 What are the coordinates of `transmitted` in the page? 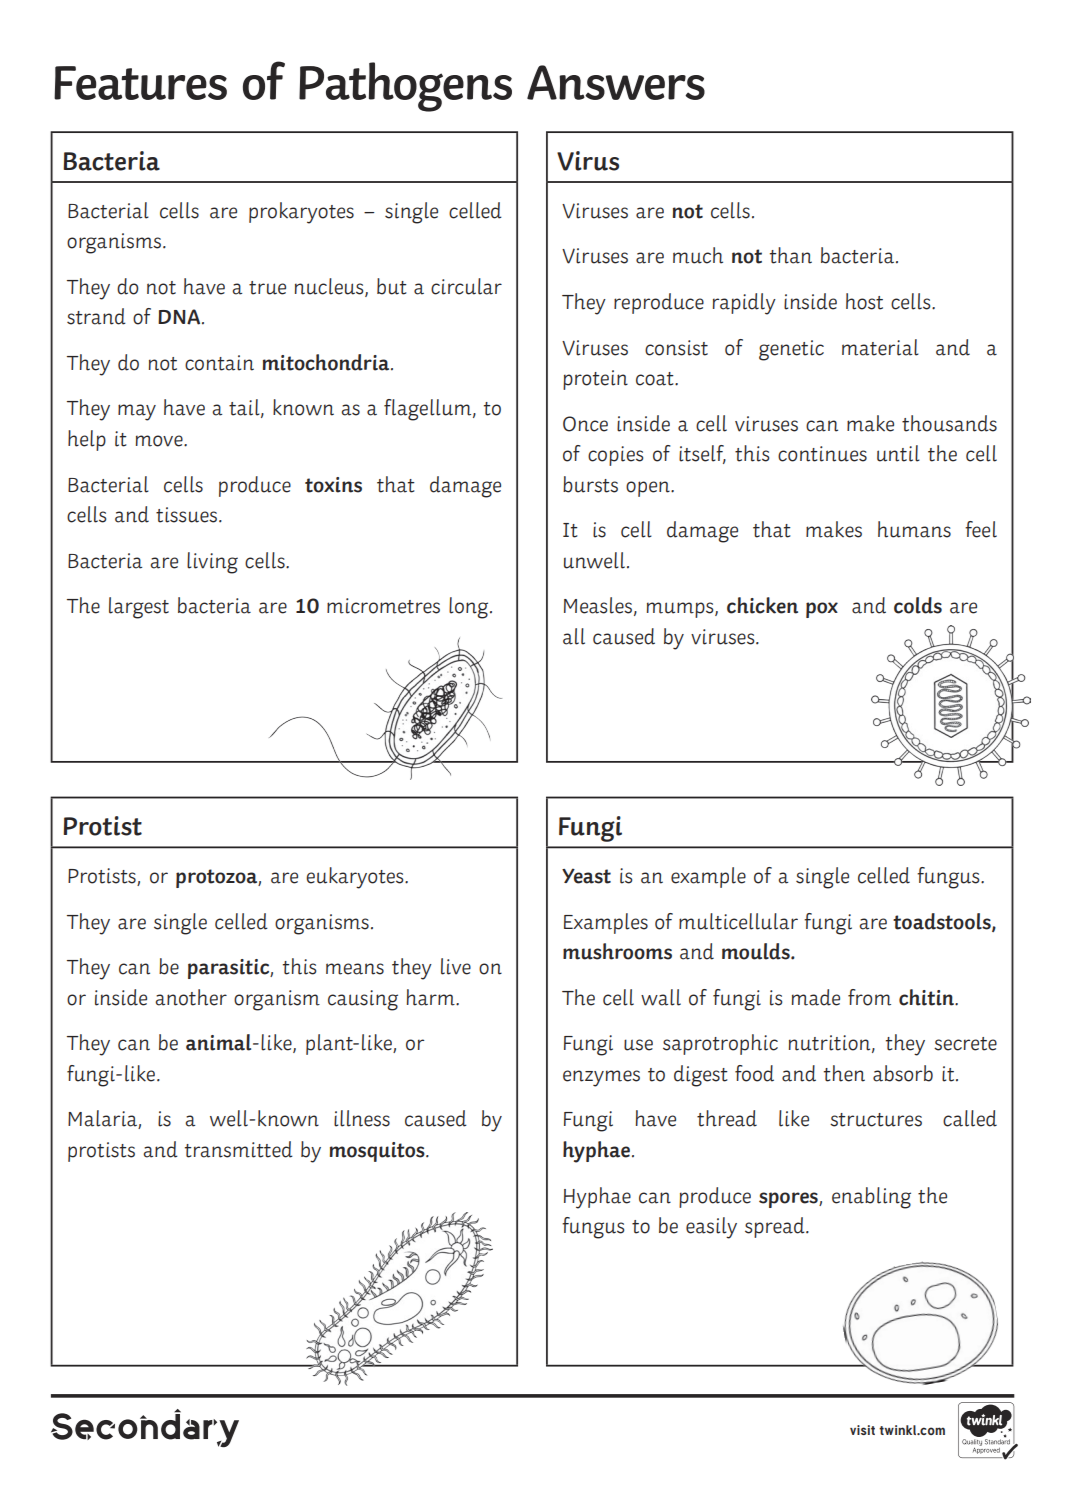 It's located at (239, 1149).
